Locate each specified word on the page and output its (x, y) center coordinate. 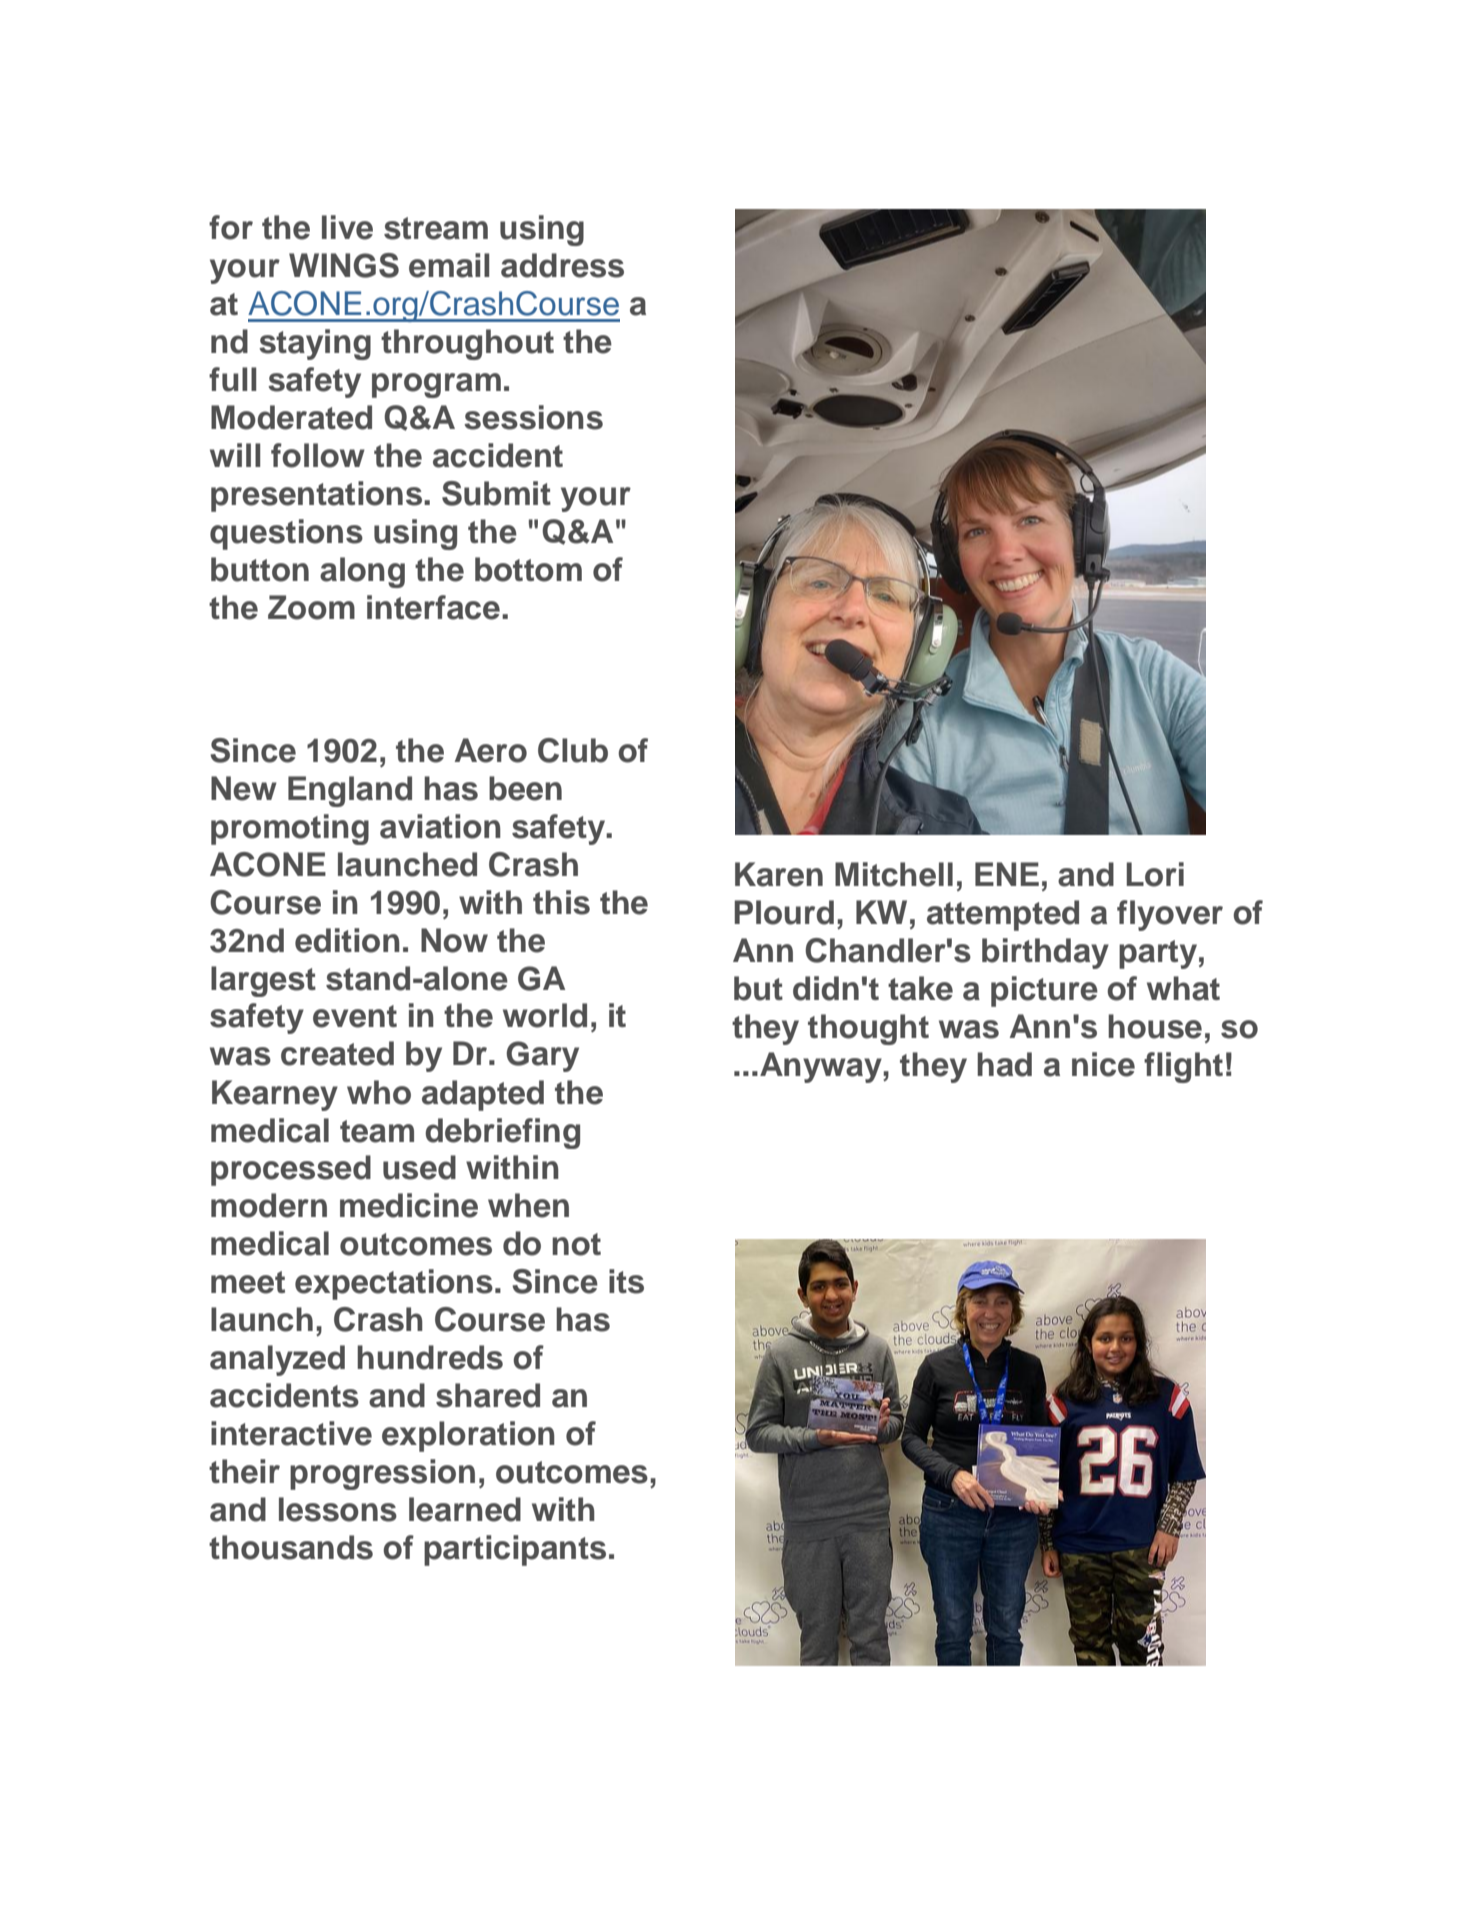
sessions (533, 417)
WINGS (344, 265)
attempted (1003, 915)
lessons (338, 1509)
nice (1103, 1064)
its (626, 1281)
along (362, 572)
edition (347, 940)
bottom (528, 569)
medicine (409, 1205)
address (562, 265)
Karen (779, 874)
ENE (1007, 874)
